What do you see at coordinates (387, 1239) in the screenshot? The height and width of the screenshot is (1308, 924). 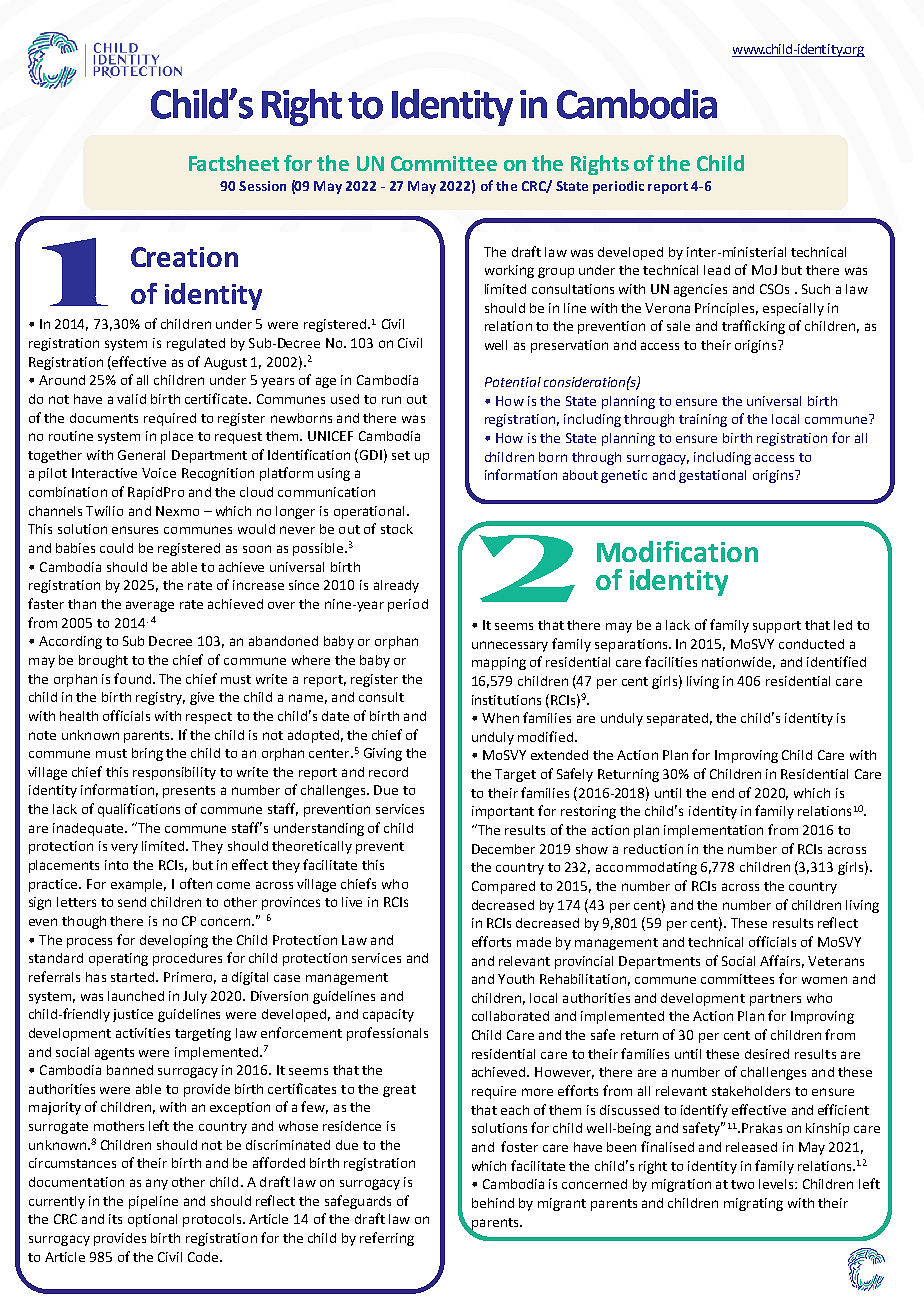 I see `referring` at bounding box center [387, 1239].
